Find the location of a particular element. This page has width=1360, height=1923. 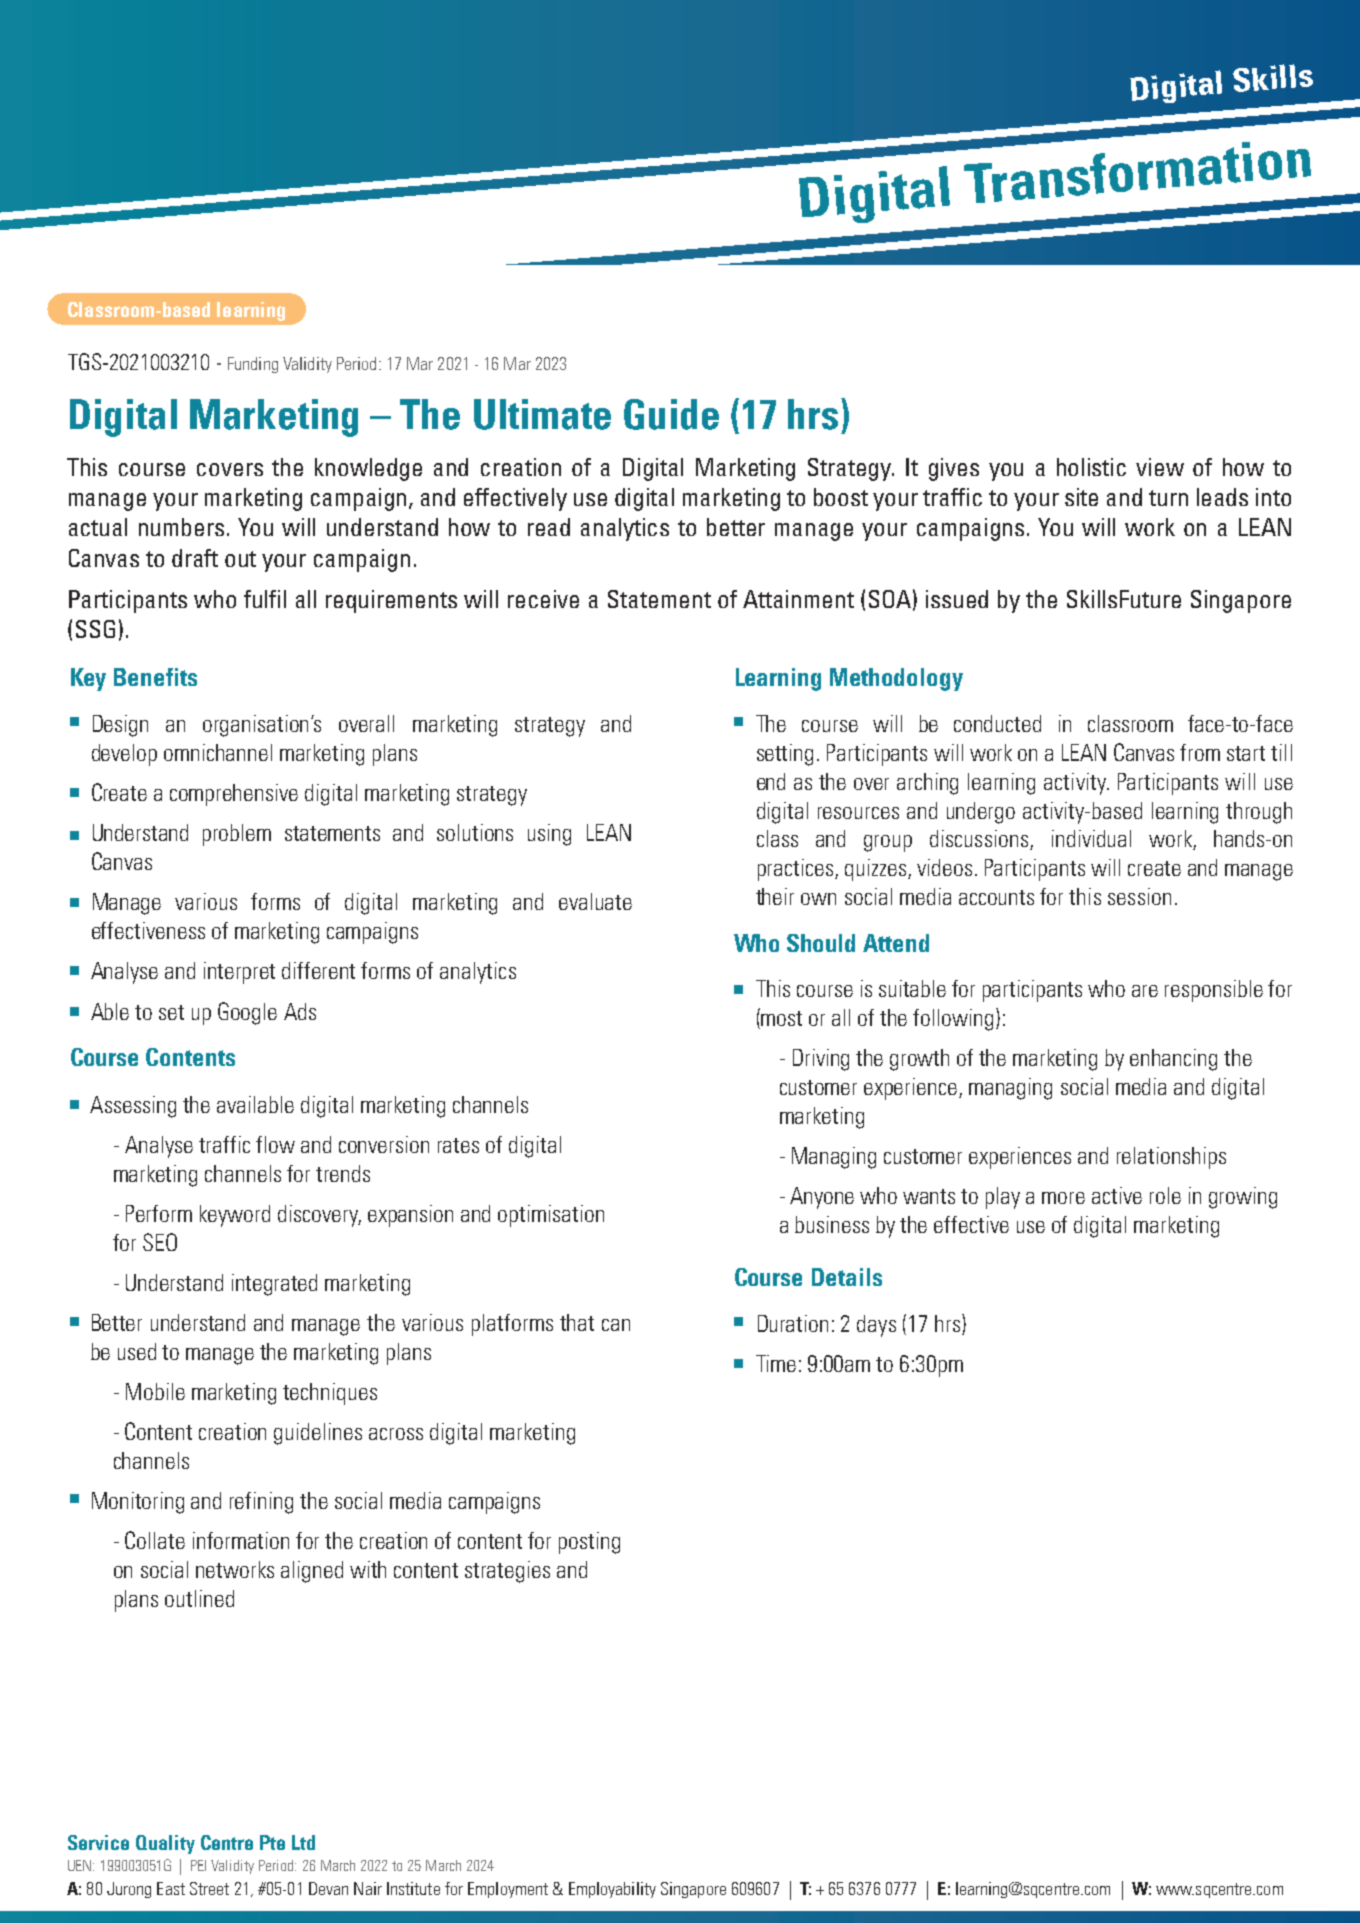

Ultimate is located at coordinates (542, 414).
